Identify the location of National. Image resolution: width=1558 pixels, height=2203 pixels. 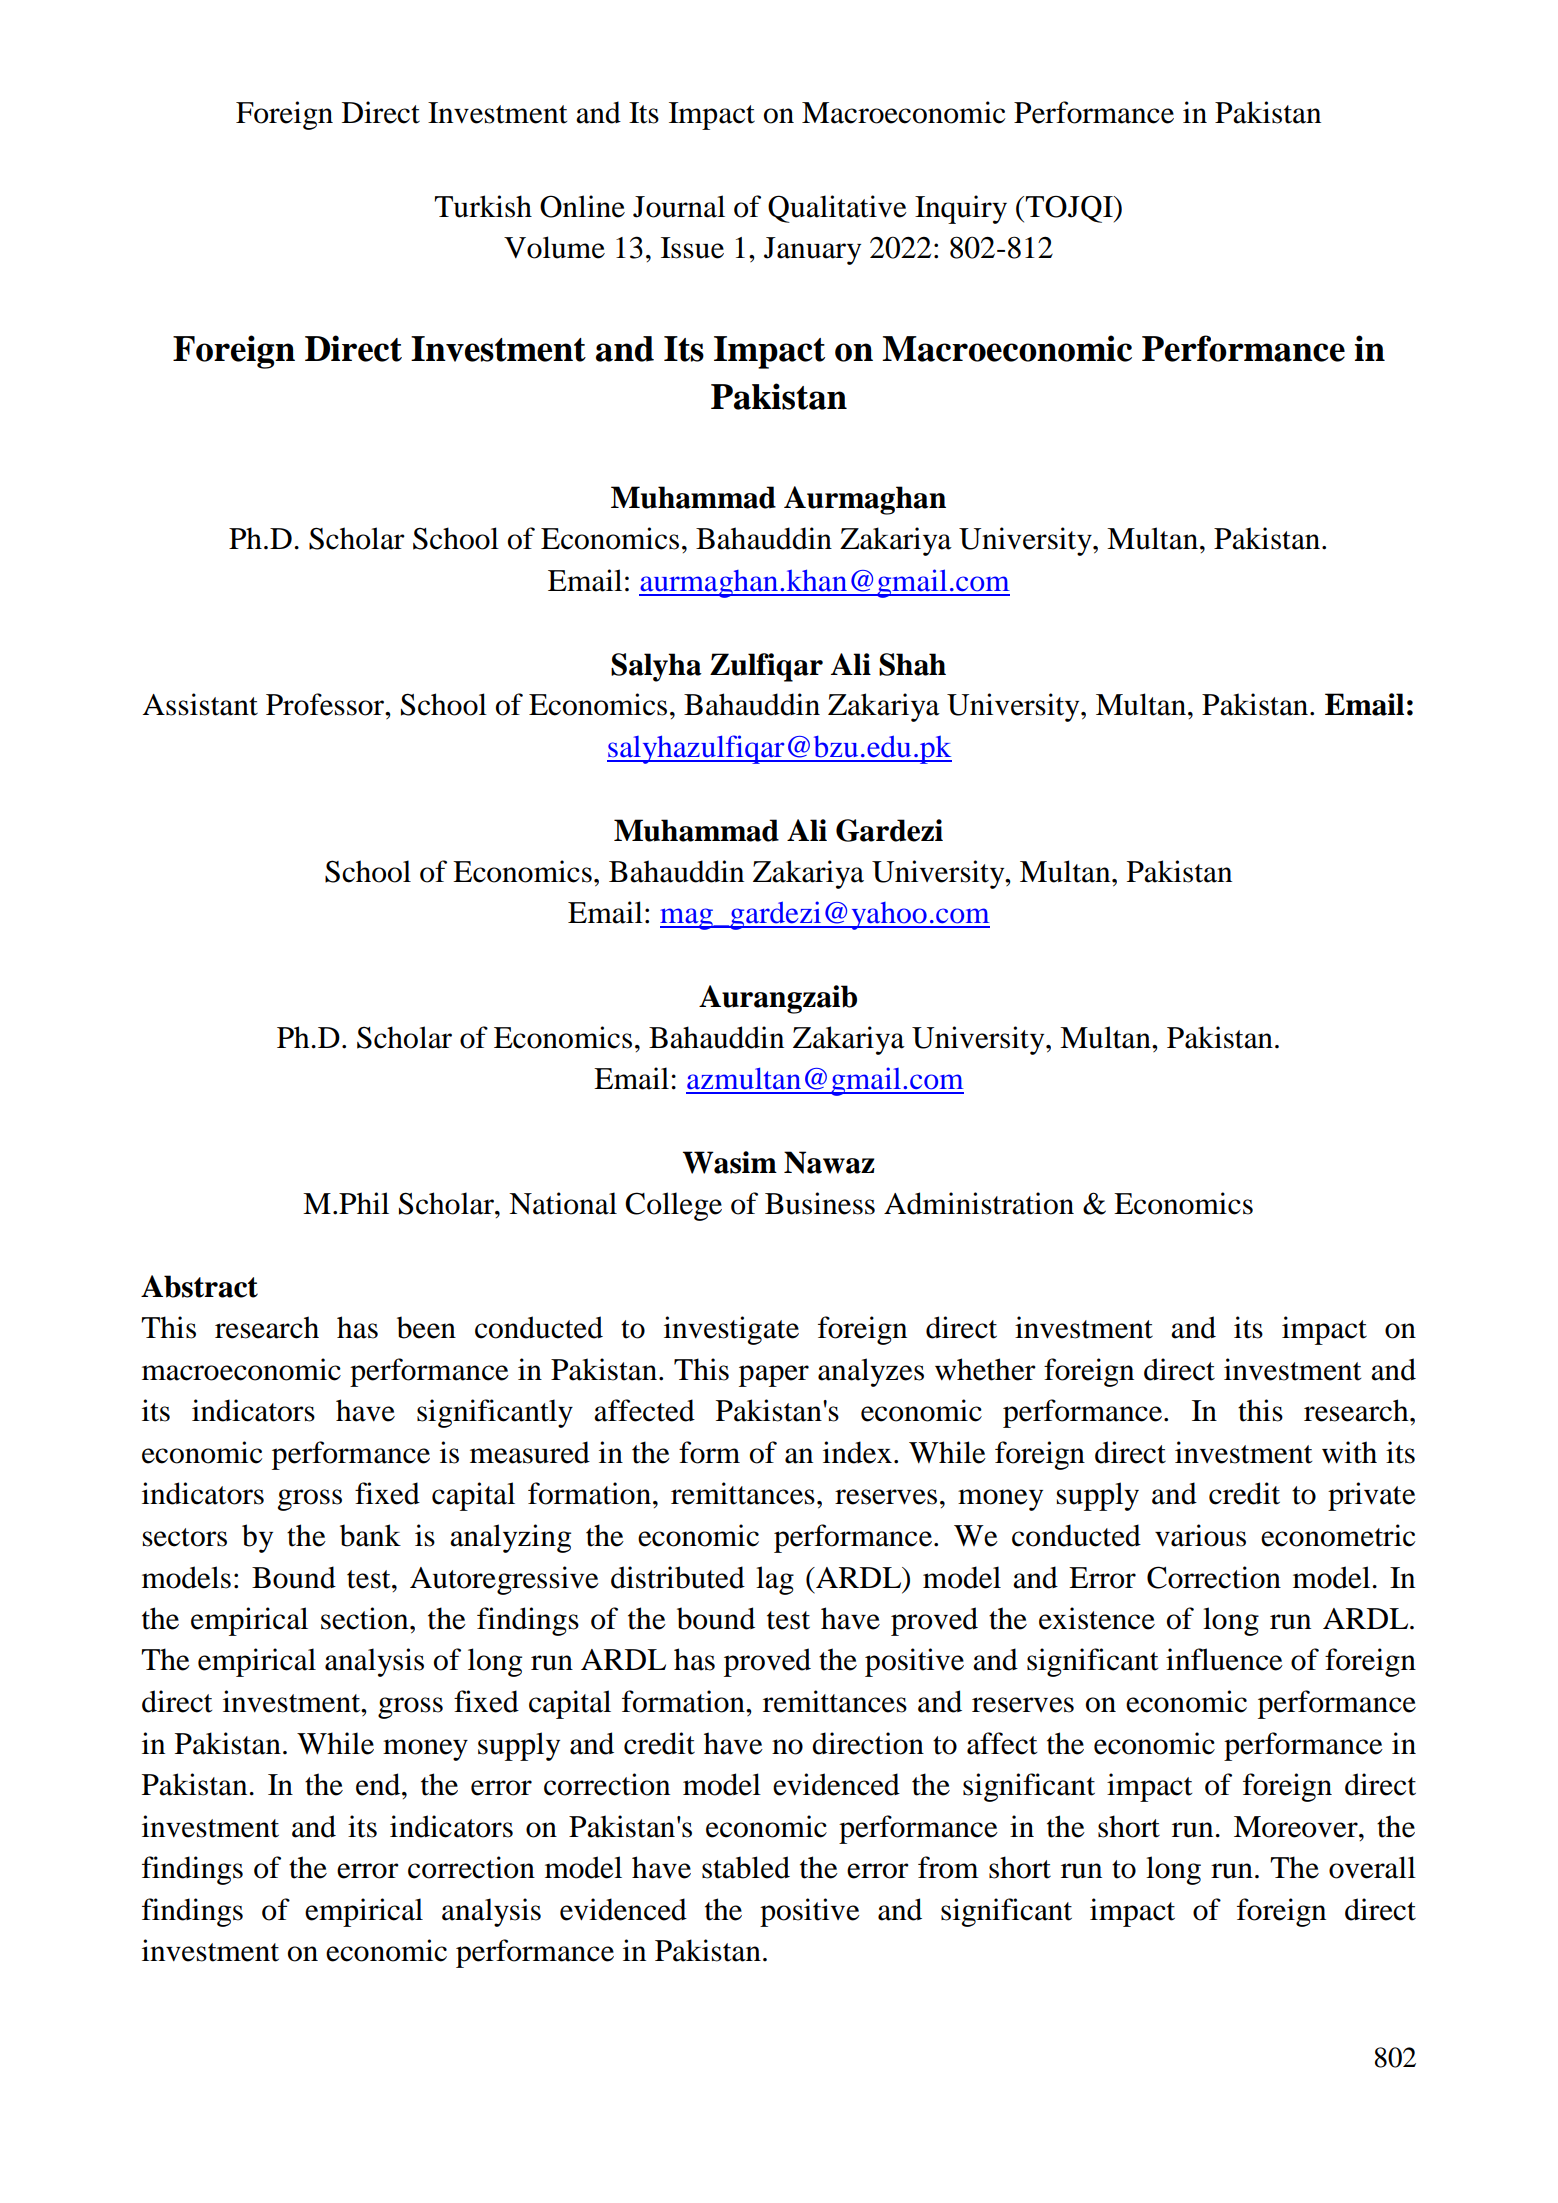
(563, 1203).
